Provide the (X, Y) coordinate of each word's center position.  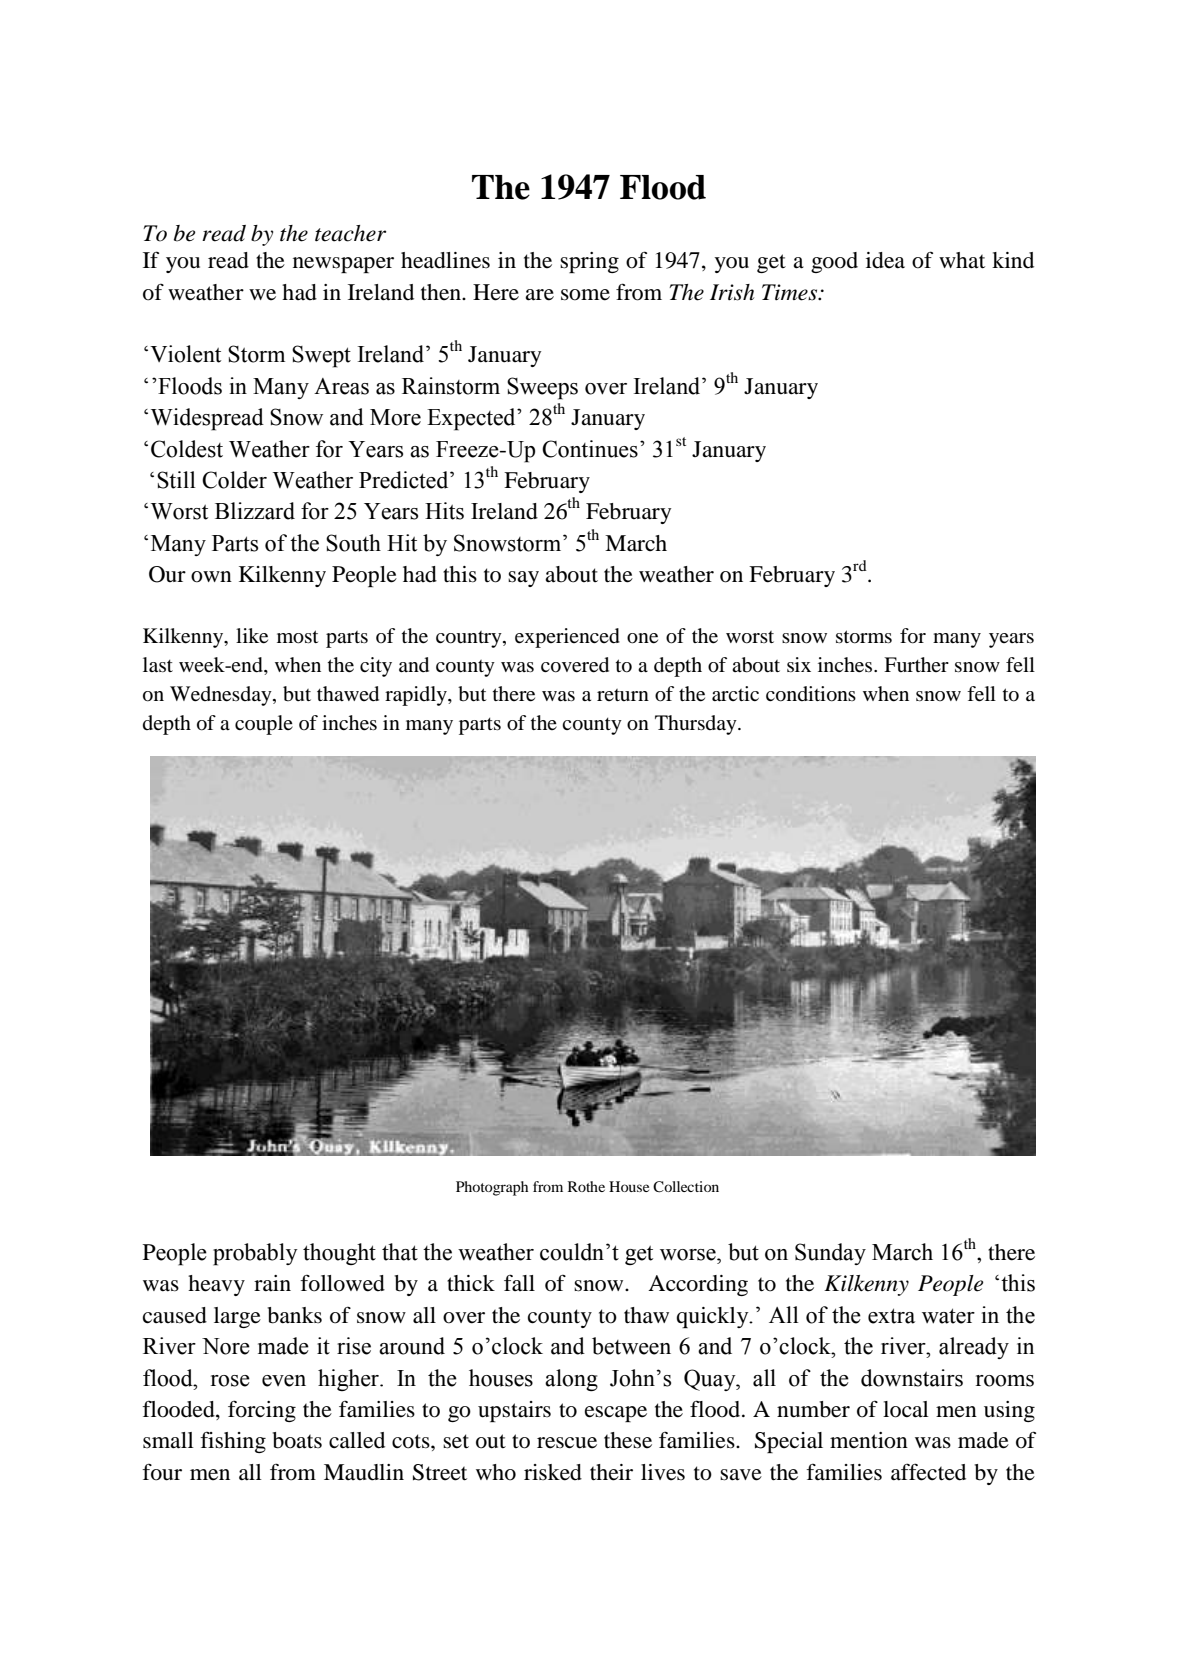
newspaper (343, 265)
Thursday (697, 725)
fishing (233, 1442)
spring (589, 262)
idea (885, 260)
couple (264, 725)
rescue (567, 1443)
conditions (811, 694)
